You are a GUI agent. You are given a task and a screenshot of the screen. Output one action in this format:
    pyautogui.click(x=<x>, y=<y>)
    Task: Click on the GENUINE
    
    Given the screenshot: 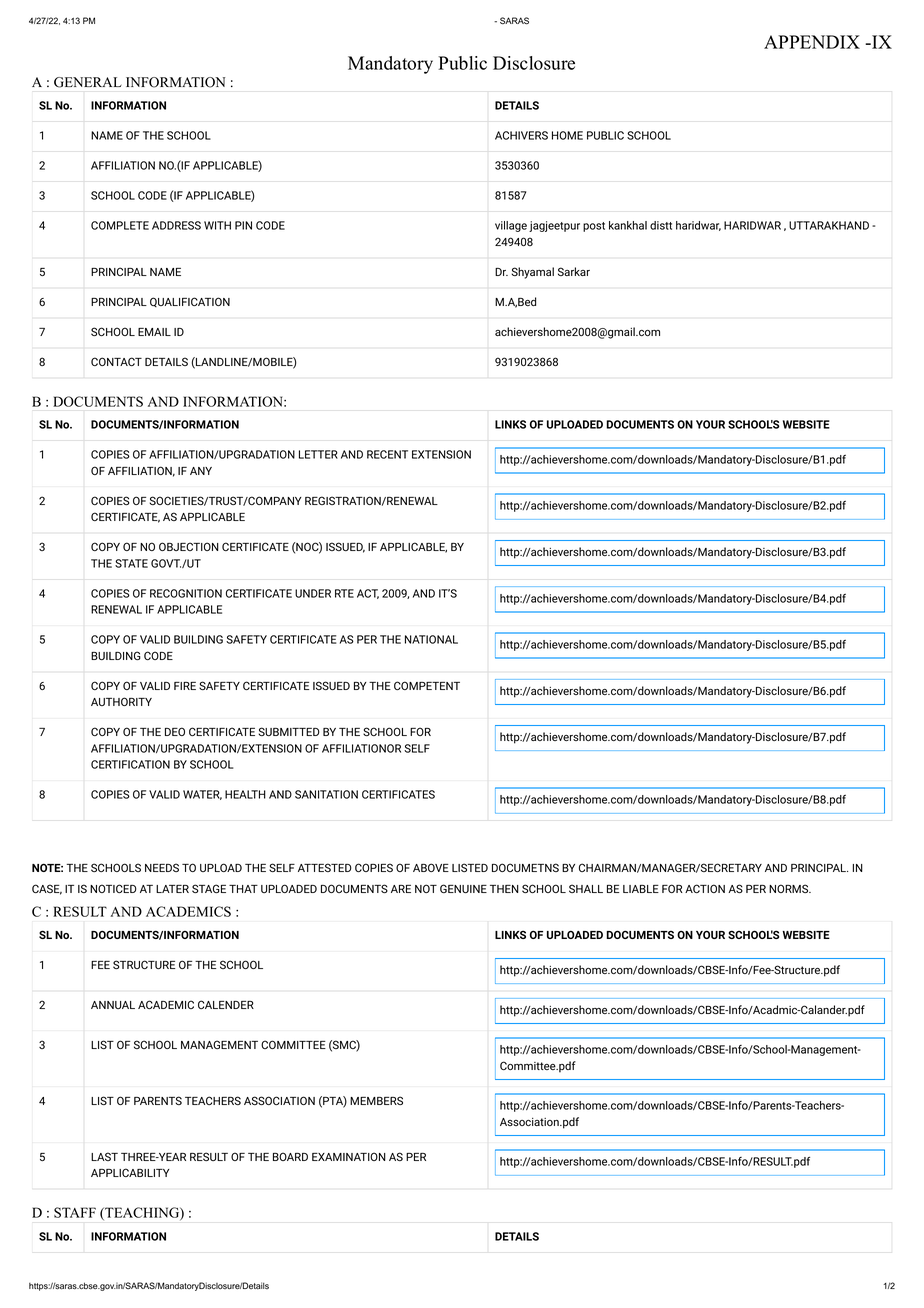 What is the action you would take?
    pyautogui.click(x=463, y=888)
